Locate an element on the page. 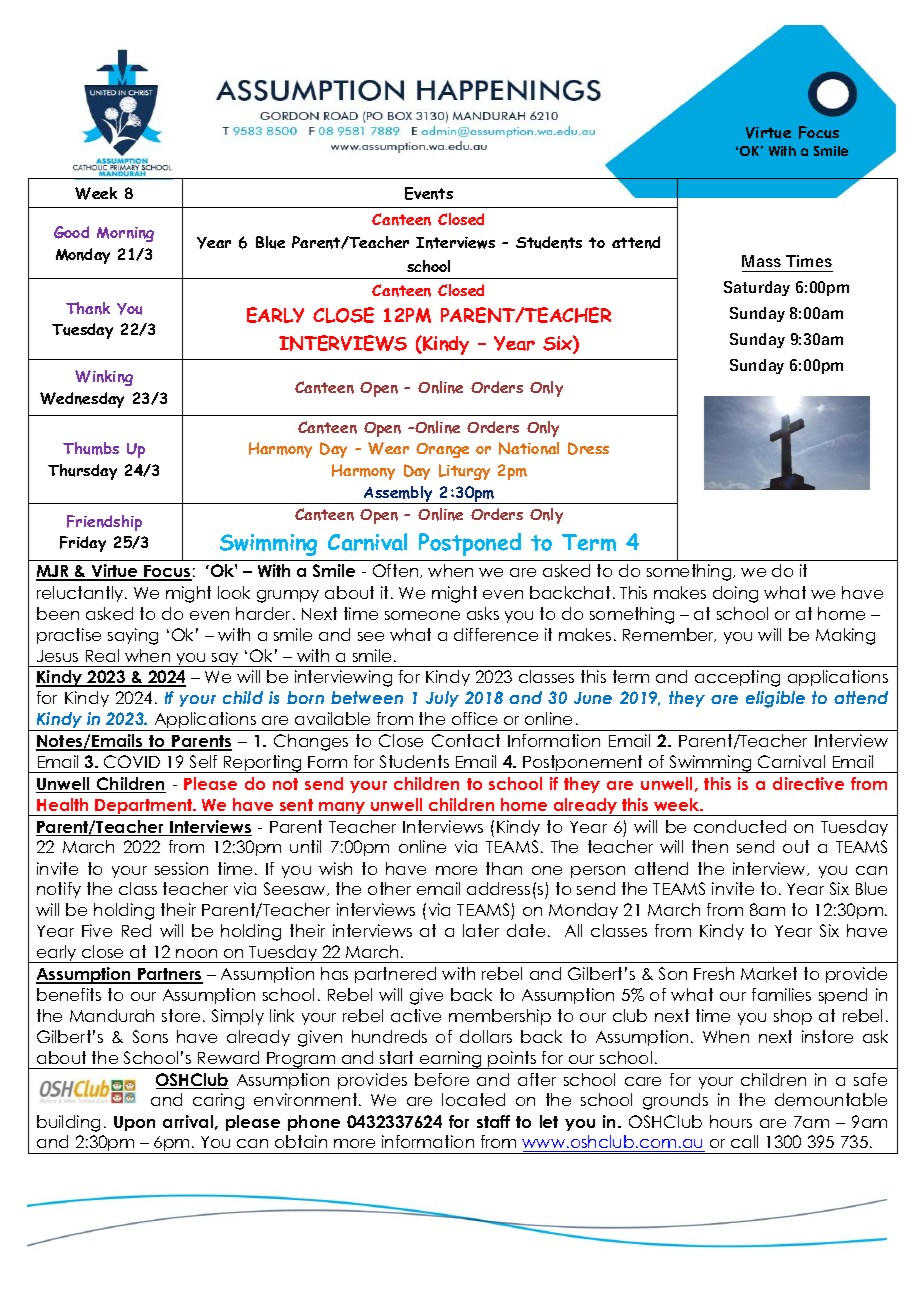 The width and height of the page is (924, 1308). hours is located at coordinates (731, 1121).
